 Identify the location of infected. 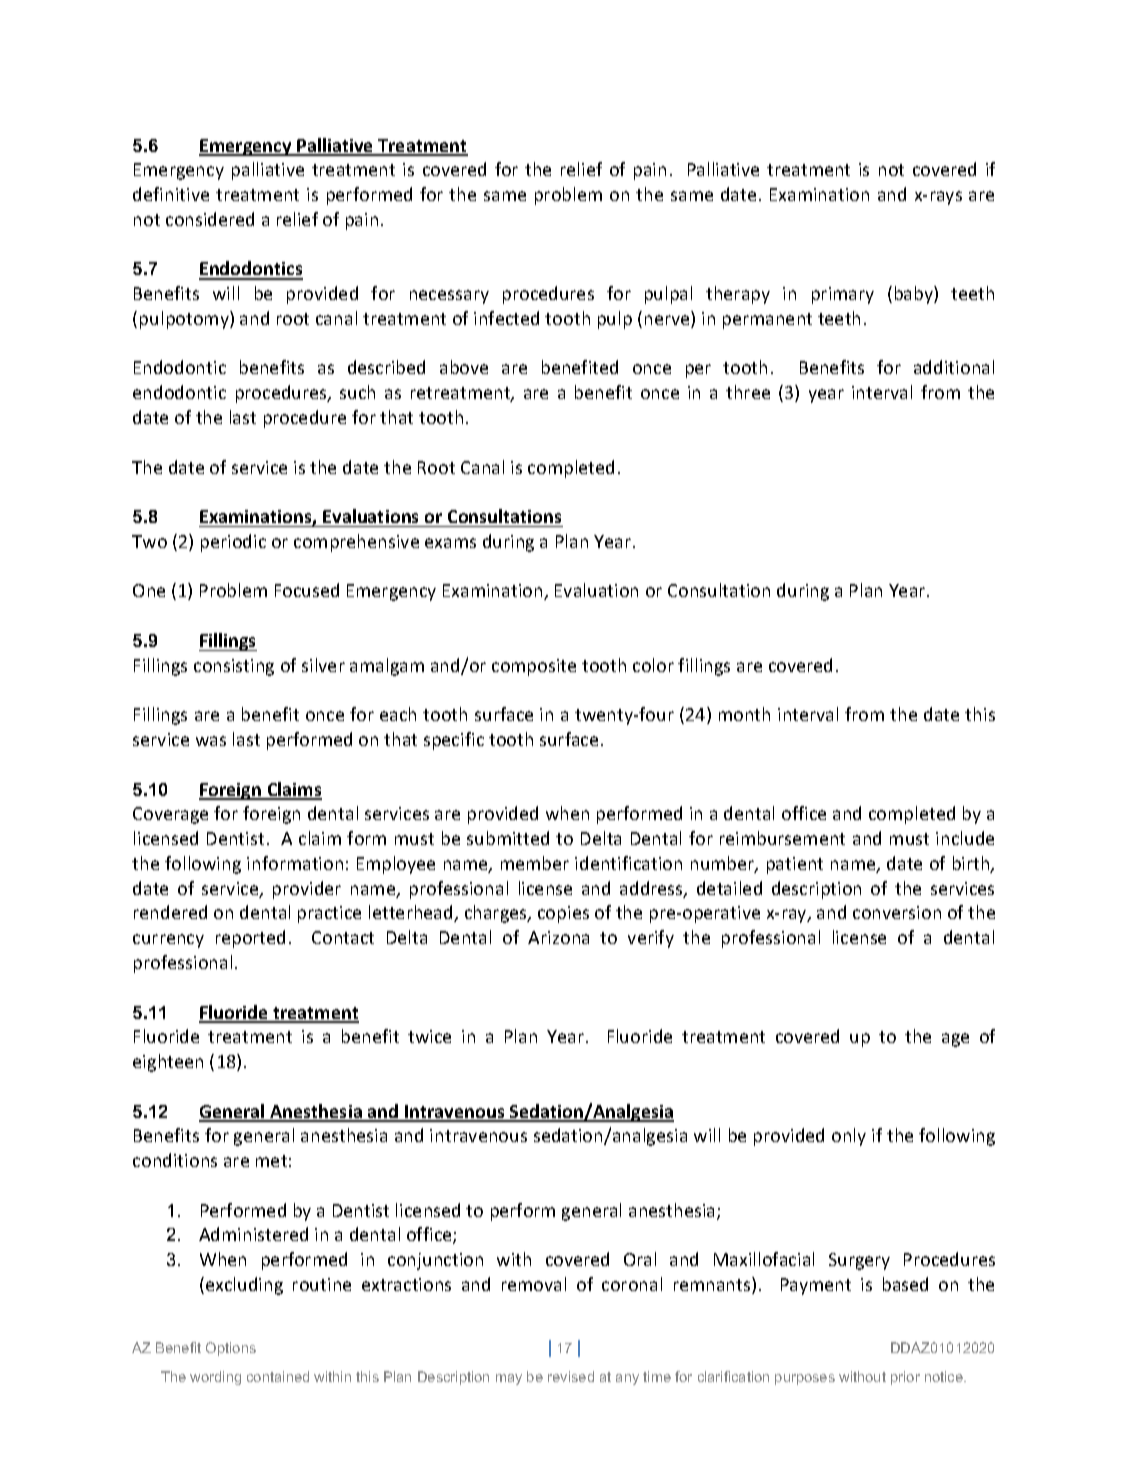
(506, 318).
